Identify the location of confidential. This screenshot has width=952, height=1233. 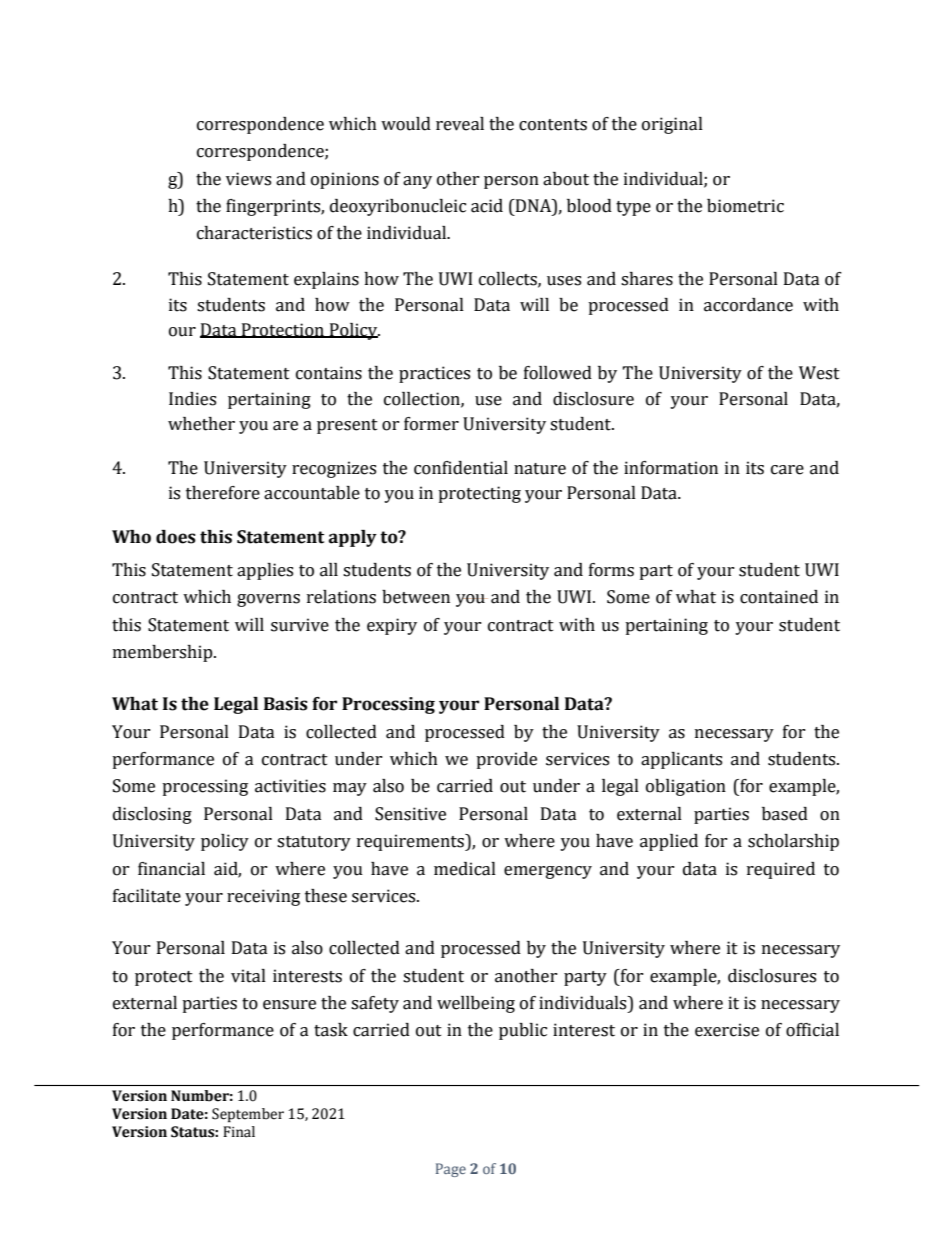
(461, 468).
